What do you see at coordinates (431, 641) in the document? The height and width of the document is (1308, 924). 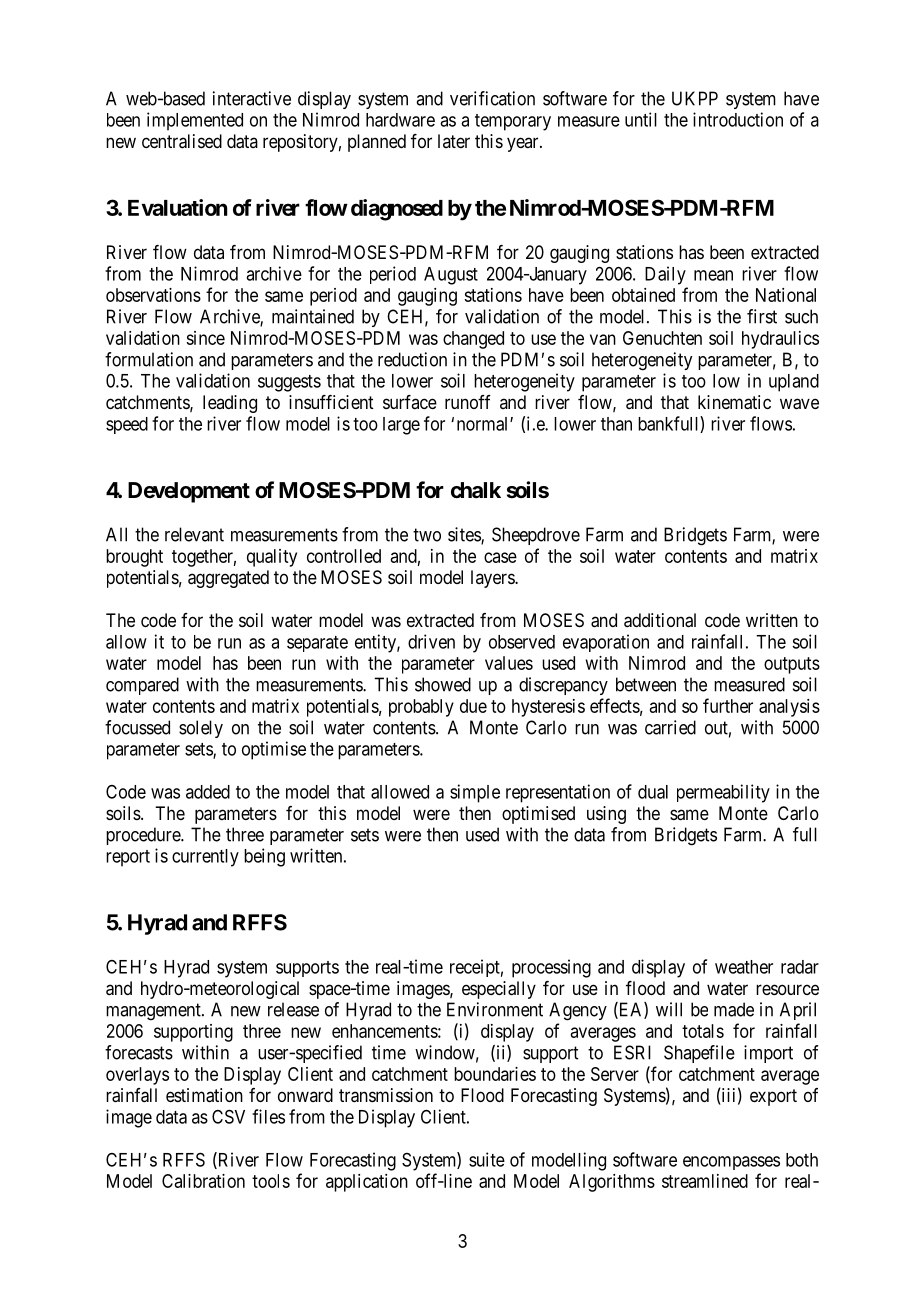 I see `driven` at bounding box center [431, 641].
